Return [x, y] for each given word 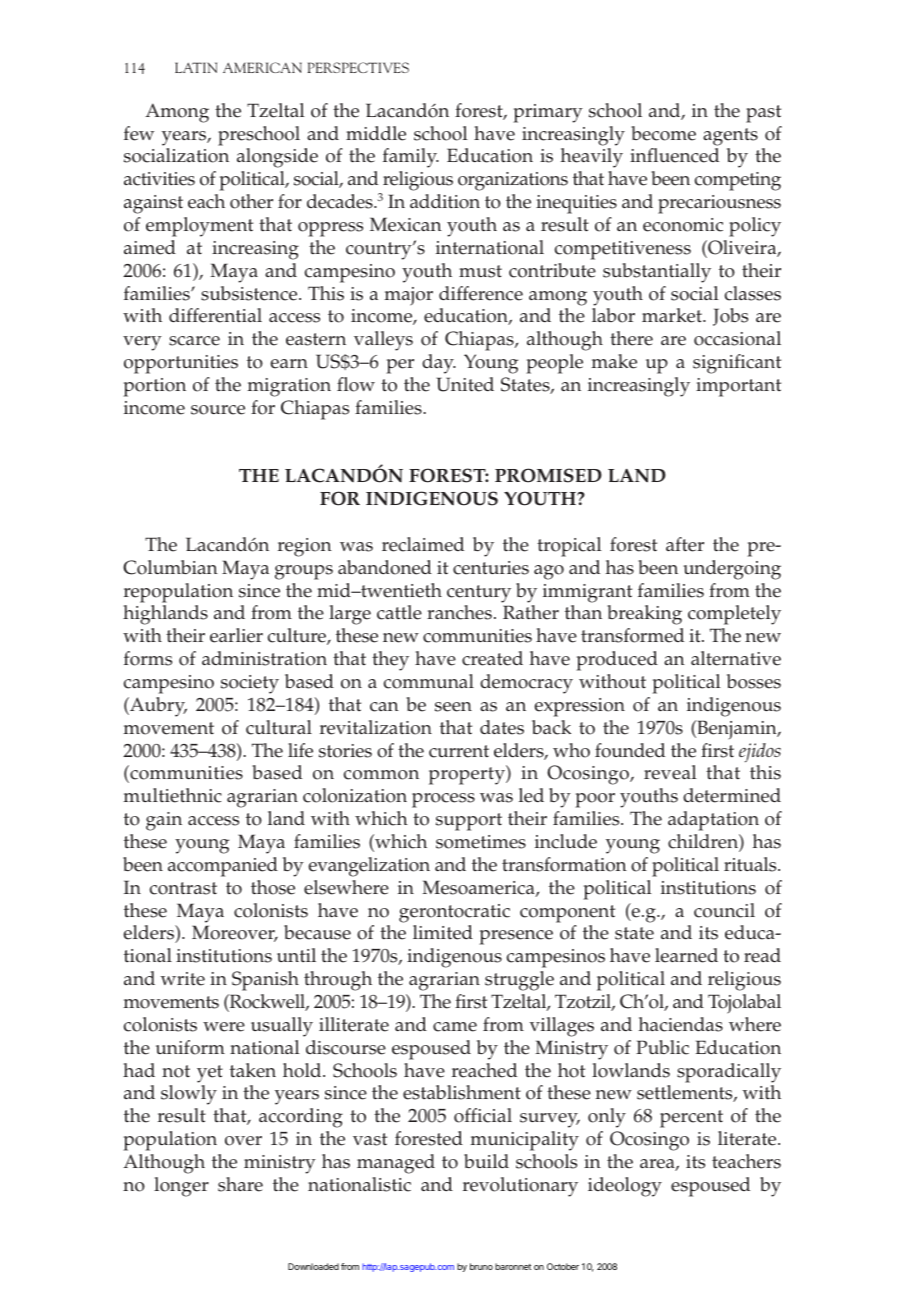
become [663, 133]
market [673, 315]
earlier [236, 635]
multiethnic [172, 795]
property [468, 775]
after [685, 544]
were [224, 1027]
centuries [491, 568]
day [439, 364]
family [411, 158]
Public [662, 1047]
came [455, 1027]
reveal [670, 772]
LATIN [196, 67]
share [240, 1184]
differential [215, 315]
